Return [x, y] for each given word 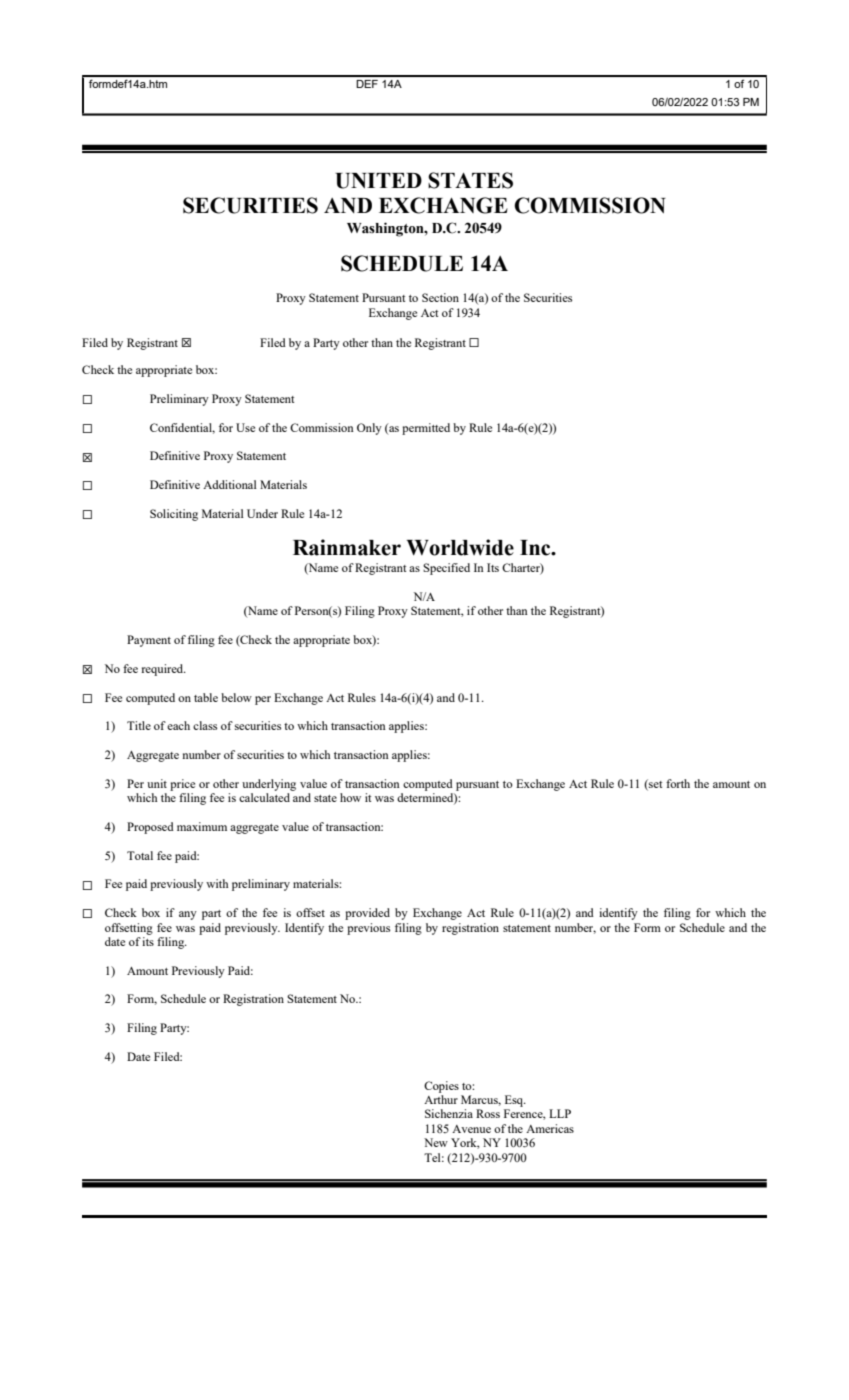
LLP [560, 1113]
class [205, 725]
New [436, 1142]
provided [367, 914]
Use [245, 427]
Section [440, 297]
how [350, 797]
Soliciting [174, 515]
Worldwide [460, 547]
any [188, 915]
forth [678, 783]
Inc [536, 548]
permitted [426, 429]
